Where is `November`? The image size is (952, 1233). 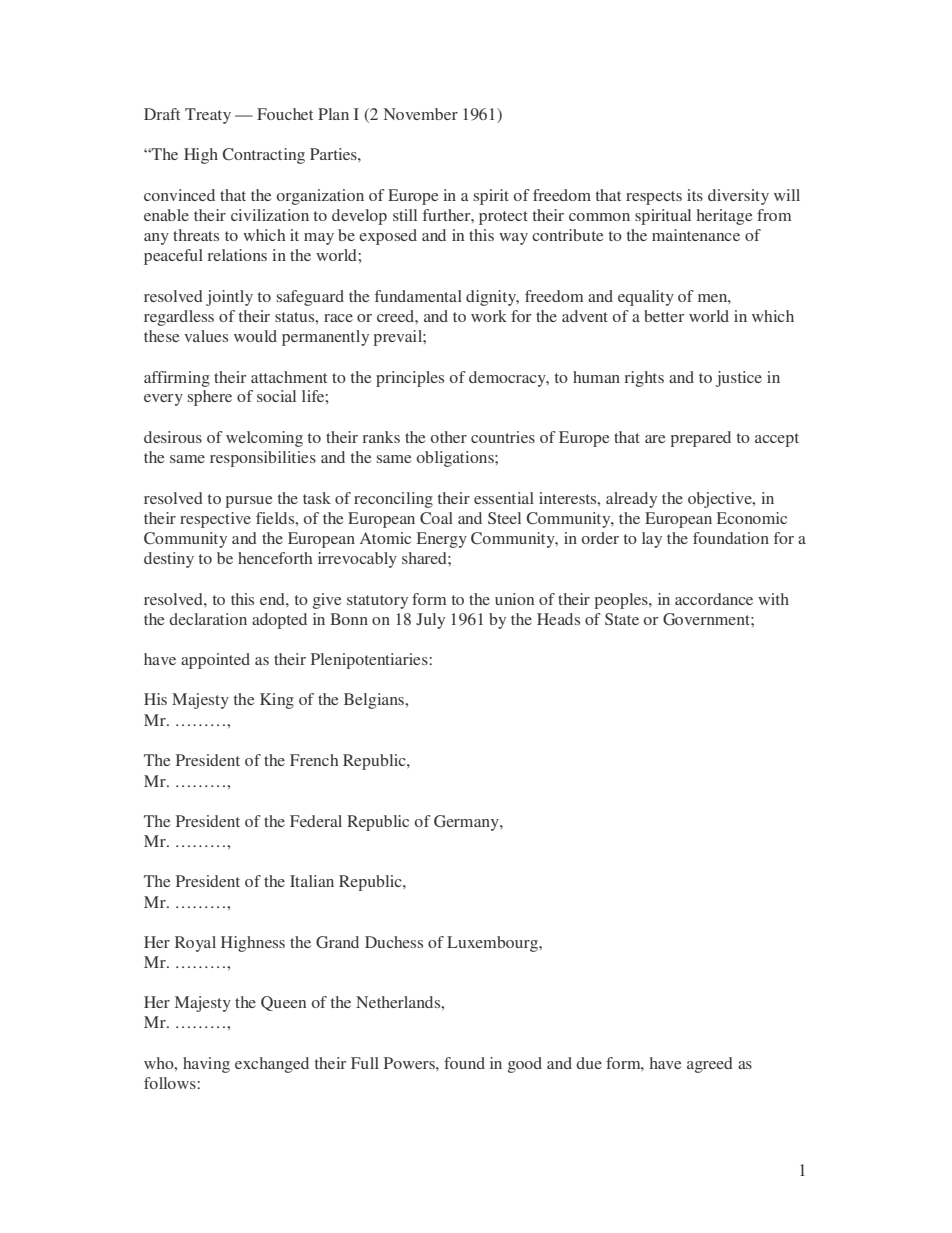
November is located at coordinates (421, 114).
